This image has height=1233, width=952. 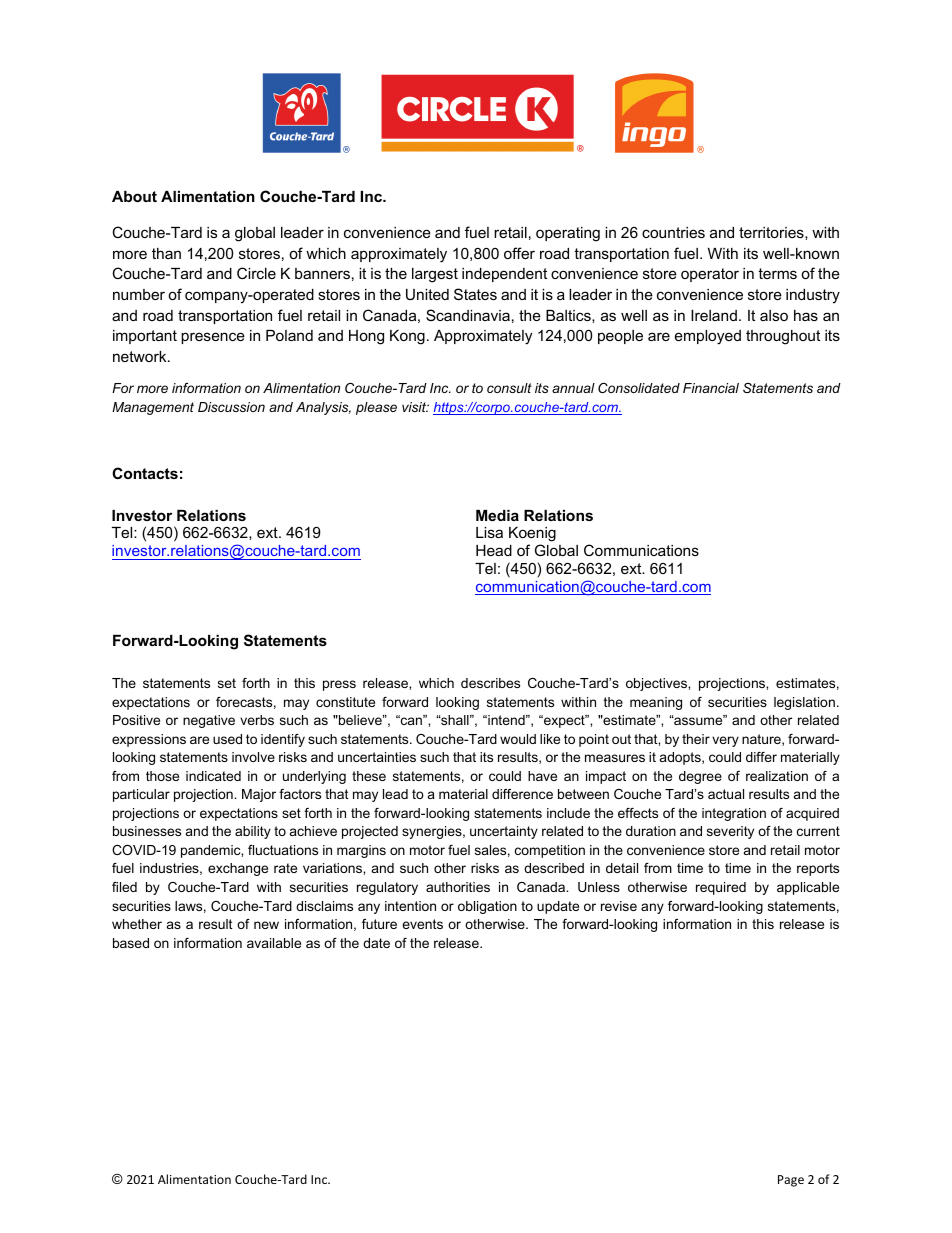 I want to click on Page, so click(x=791, y=1181).
